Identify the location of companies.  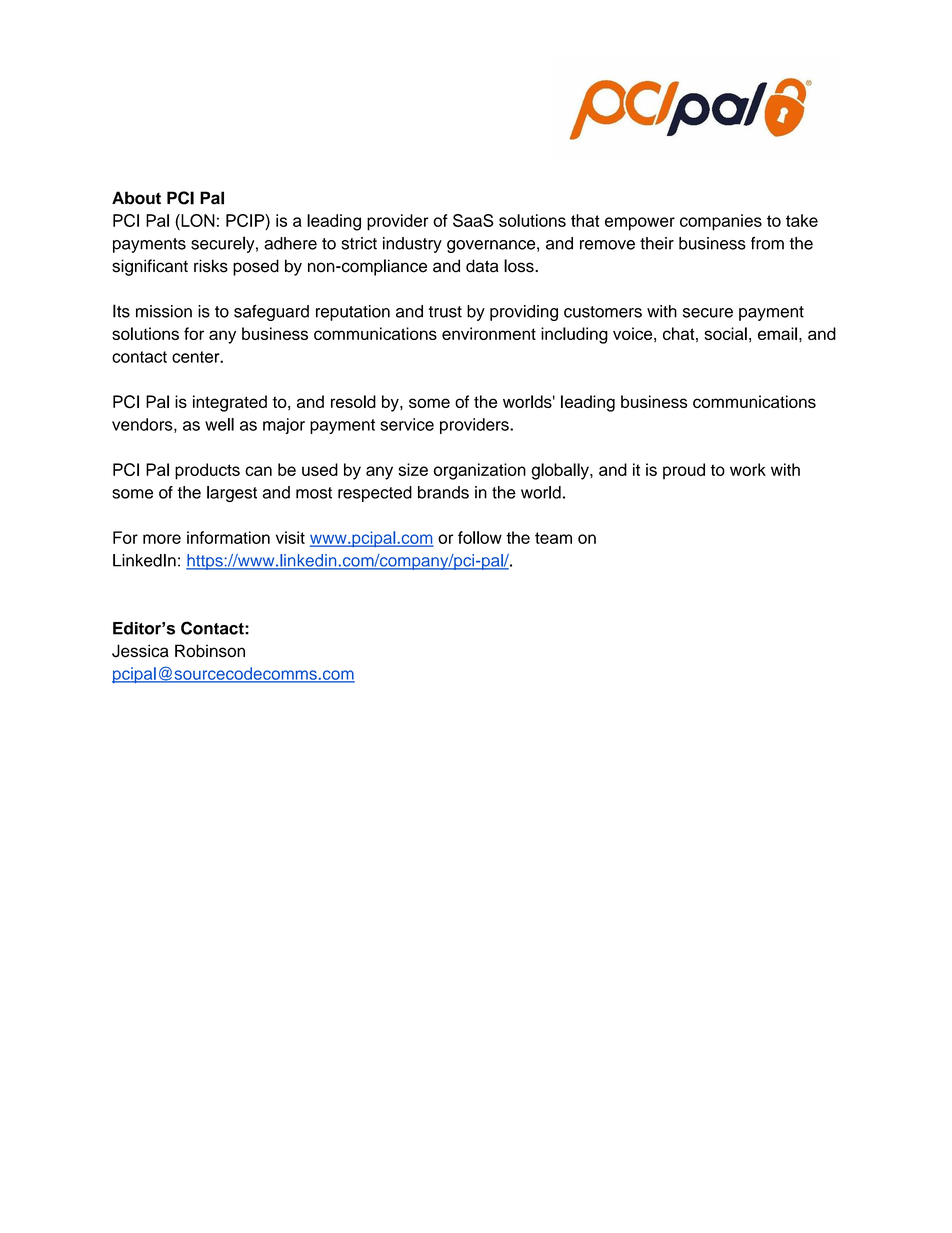
(721, 222).
